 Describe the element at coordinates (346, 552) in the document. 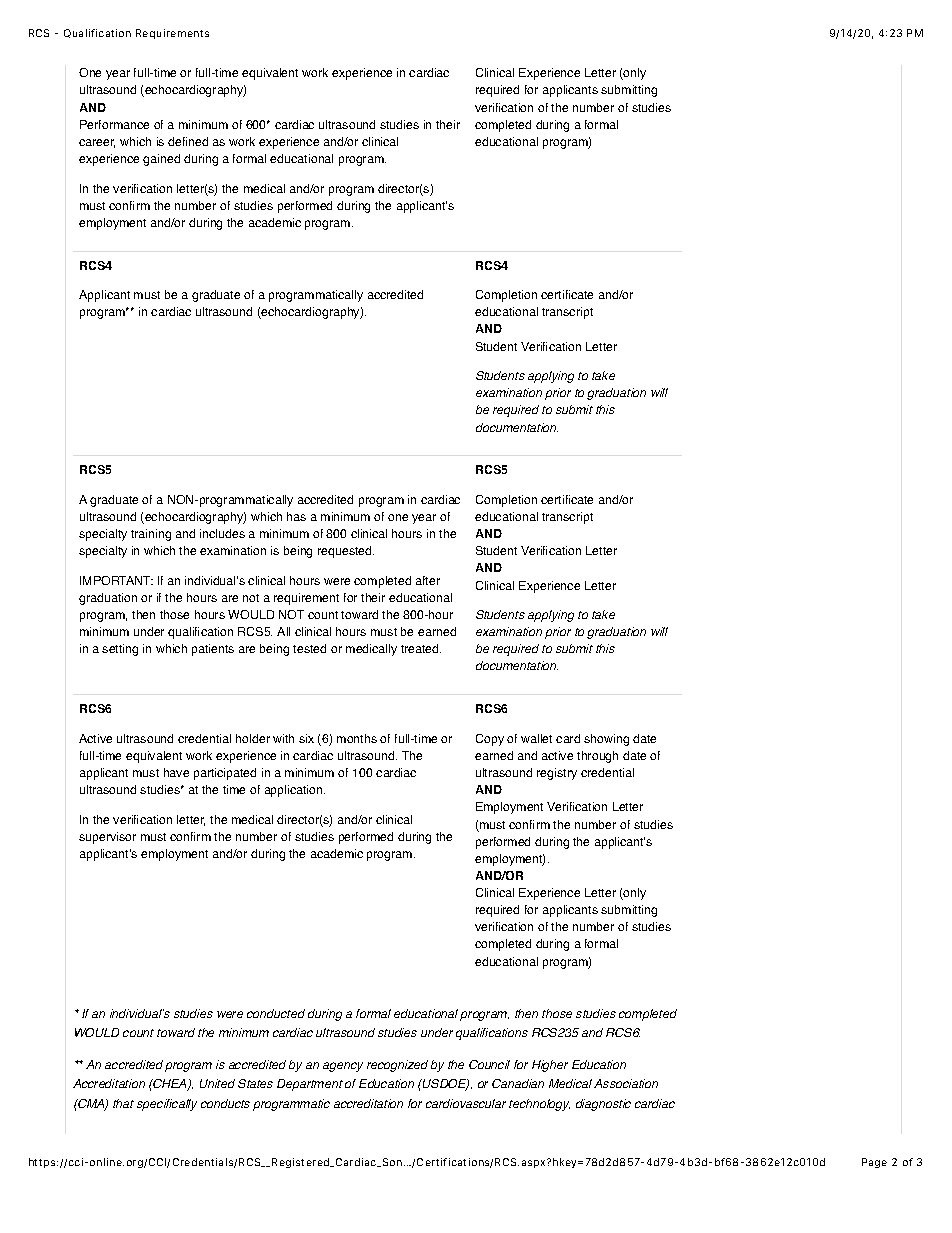

I see `requested` at that location.
